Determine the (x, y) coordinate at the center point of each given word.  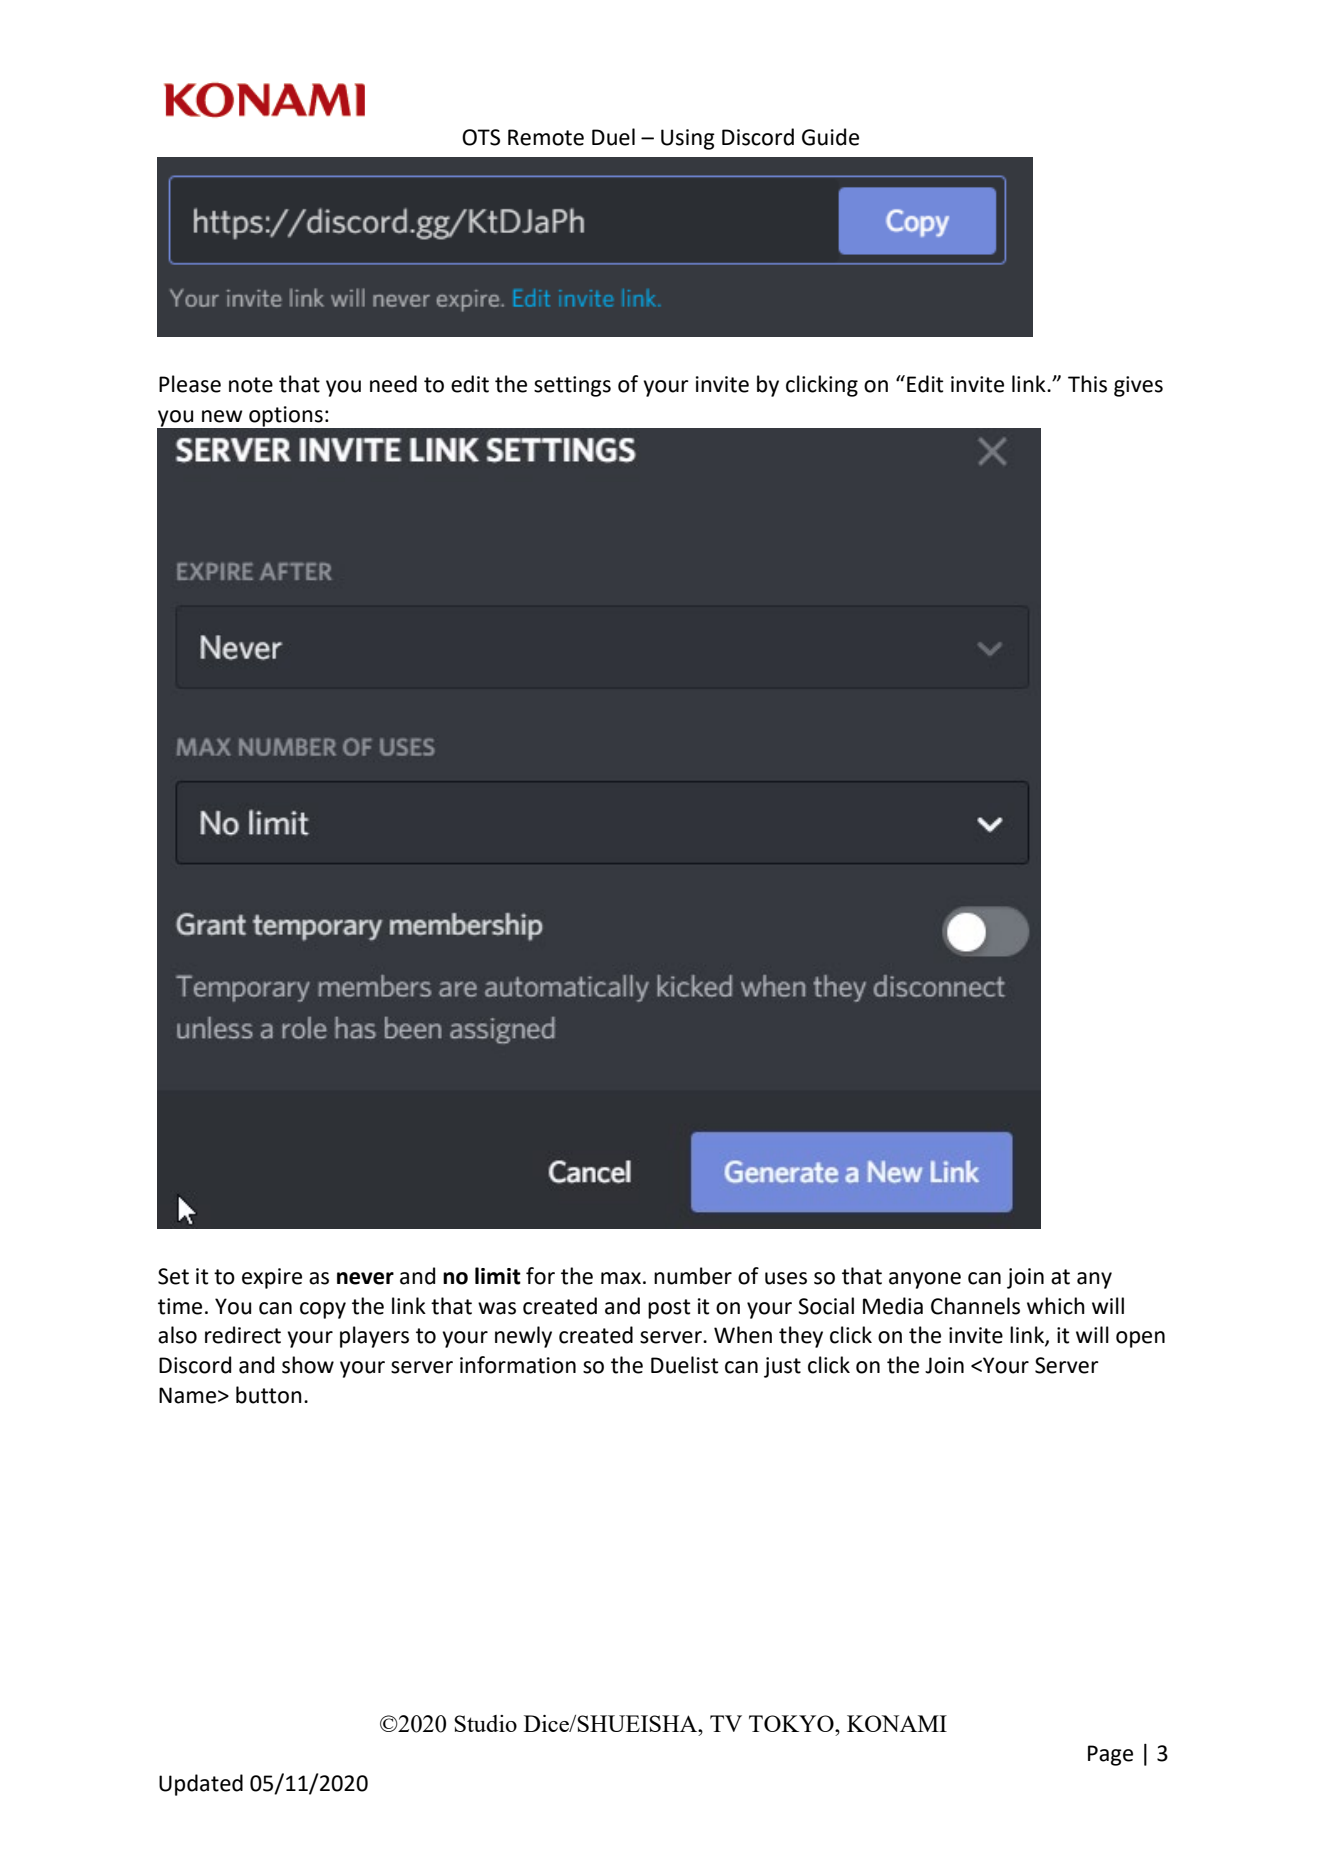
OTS (481, 137)
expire (272, 1278)
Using (688, 139)
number (693, 1276)
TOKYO (792, 1723)
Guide (830, 137)
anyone (925, 1280)
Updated (201, 1785)
